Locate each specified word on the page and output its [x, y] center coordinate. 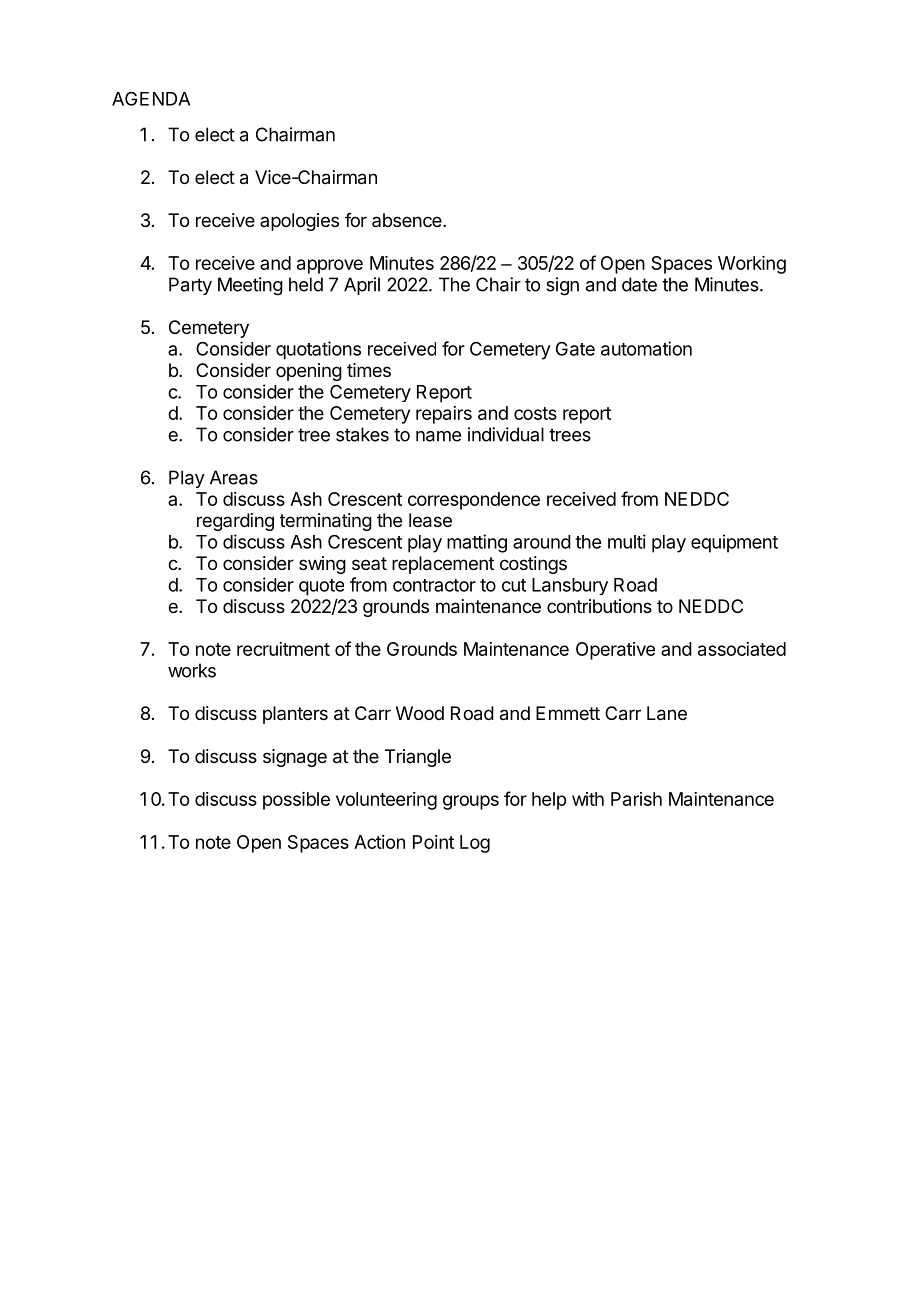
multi [627, 541]
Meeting [250, 286]
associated [742, 649]
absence [408, 220]
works [192, 670]
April [362, 286]
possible [296, 801]
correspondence [474, 501]
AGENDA [151, 98]
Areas [234, 477]
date [639, 284]
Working [752, 265]
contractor [434, 585]
